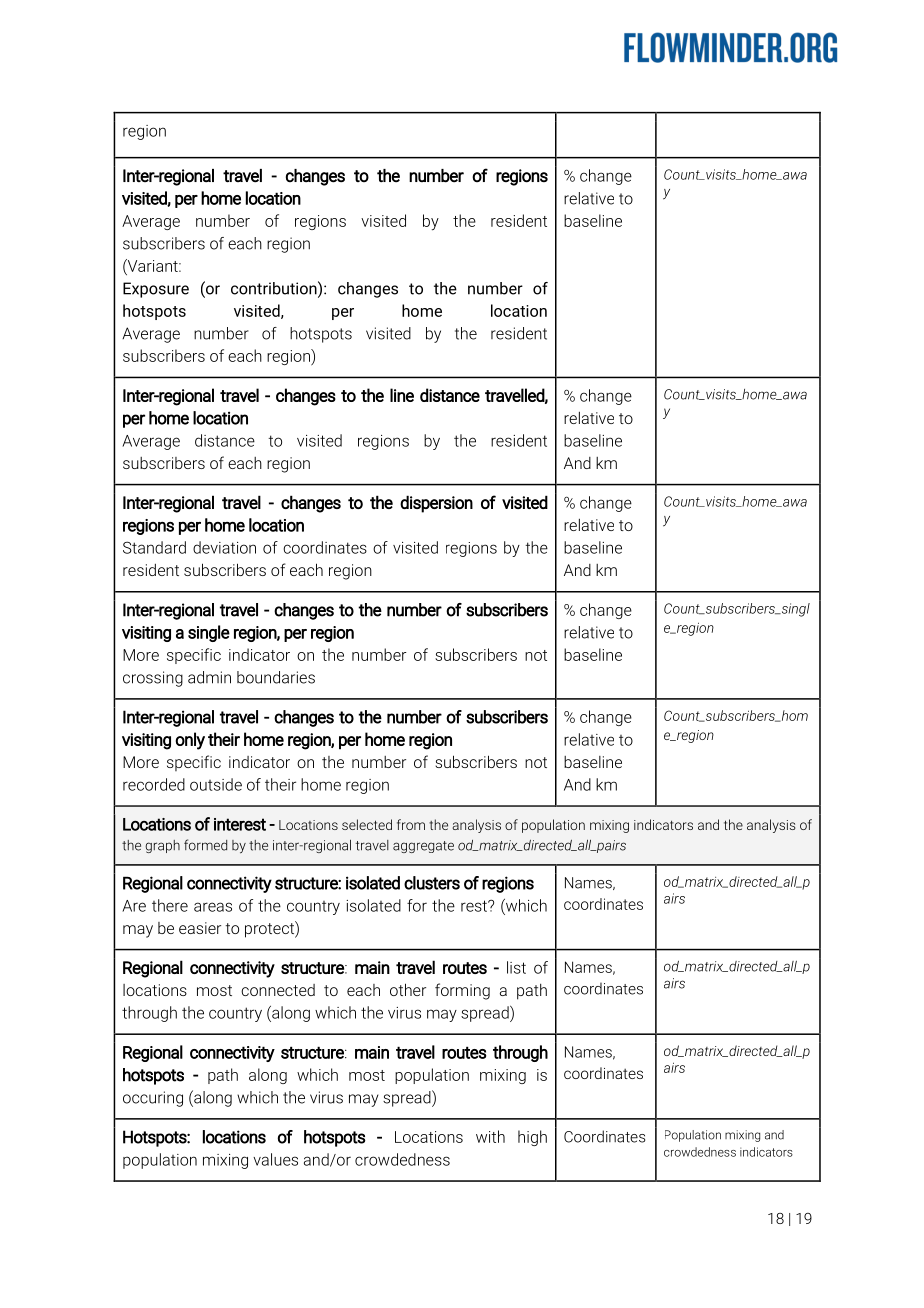 The height and width of the page is (1308, 924). Describe the element at coordinates (436, 504) in the page. I see `dispersion` at that location.
